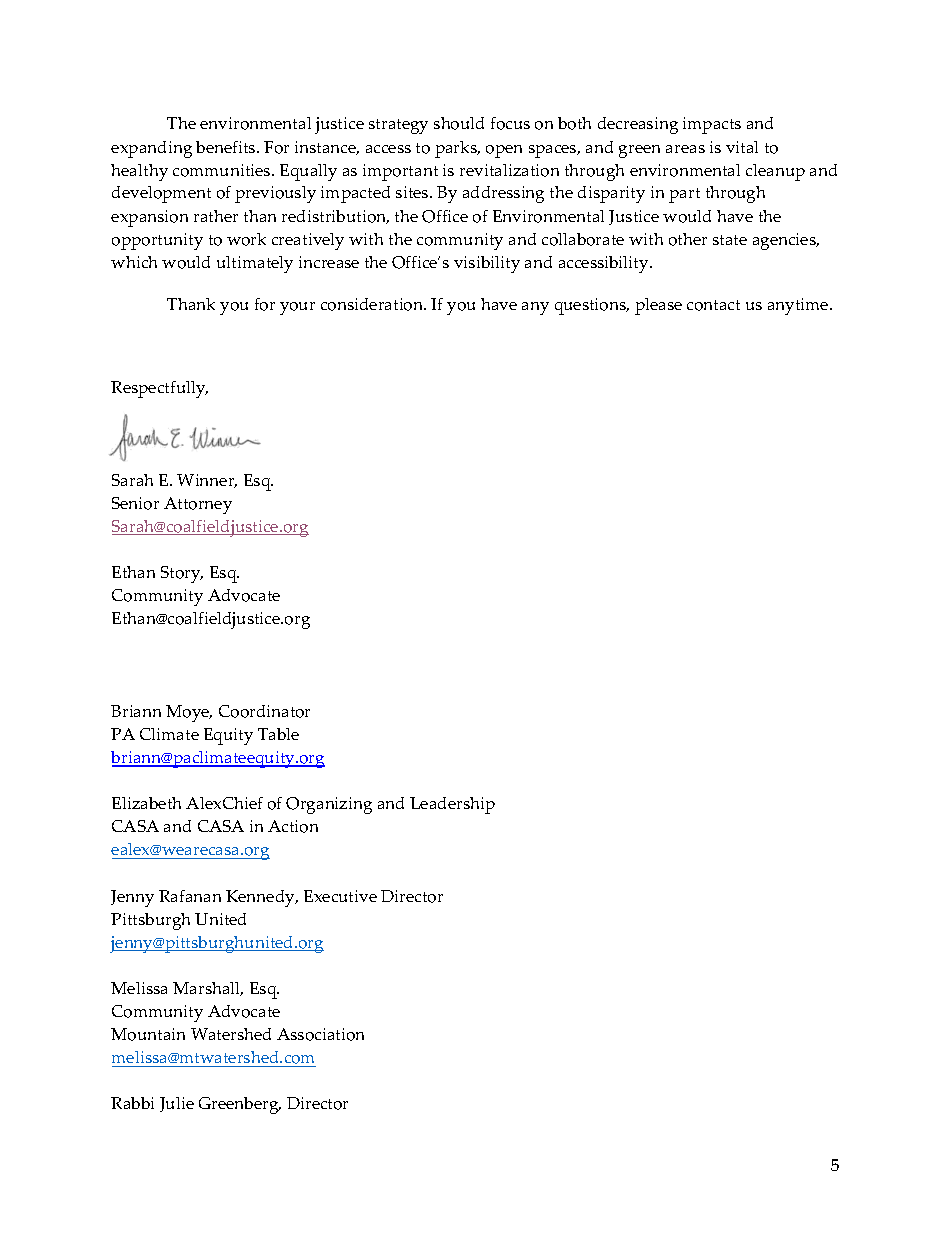 This screenshot has height=1233, width=952. Describe the element at coordinates (457, 149) in the screenshot. I see `parks` at that location.
